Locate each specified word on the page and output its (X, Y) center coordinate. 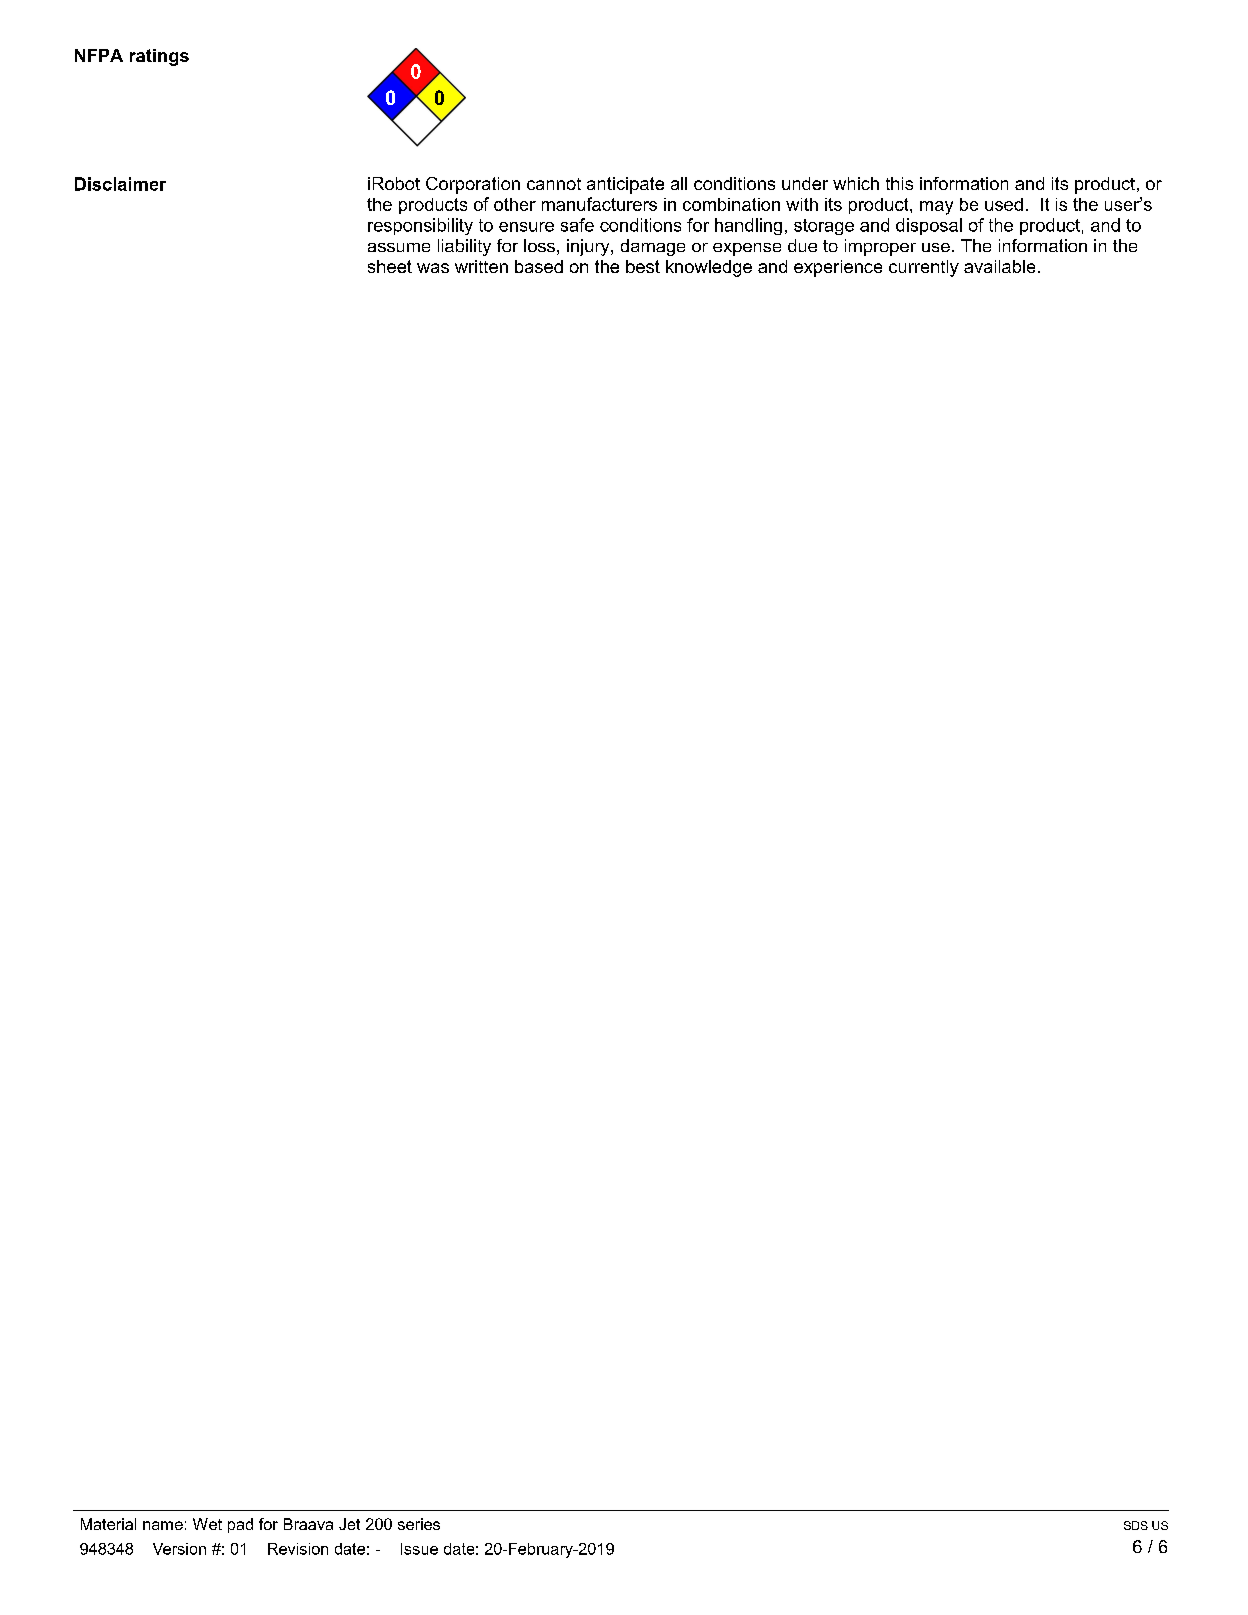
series (419, 1524)
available (999, 266)
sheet (390, 266)
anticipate (625, 185)
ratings (159, 57)
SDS (1136, 1525)
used (1004, 204)
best (643, 266)
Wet (207, 1524)
